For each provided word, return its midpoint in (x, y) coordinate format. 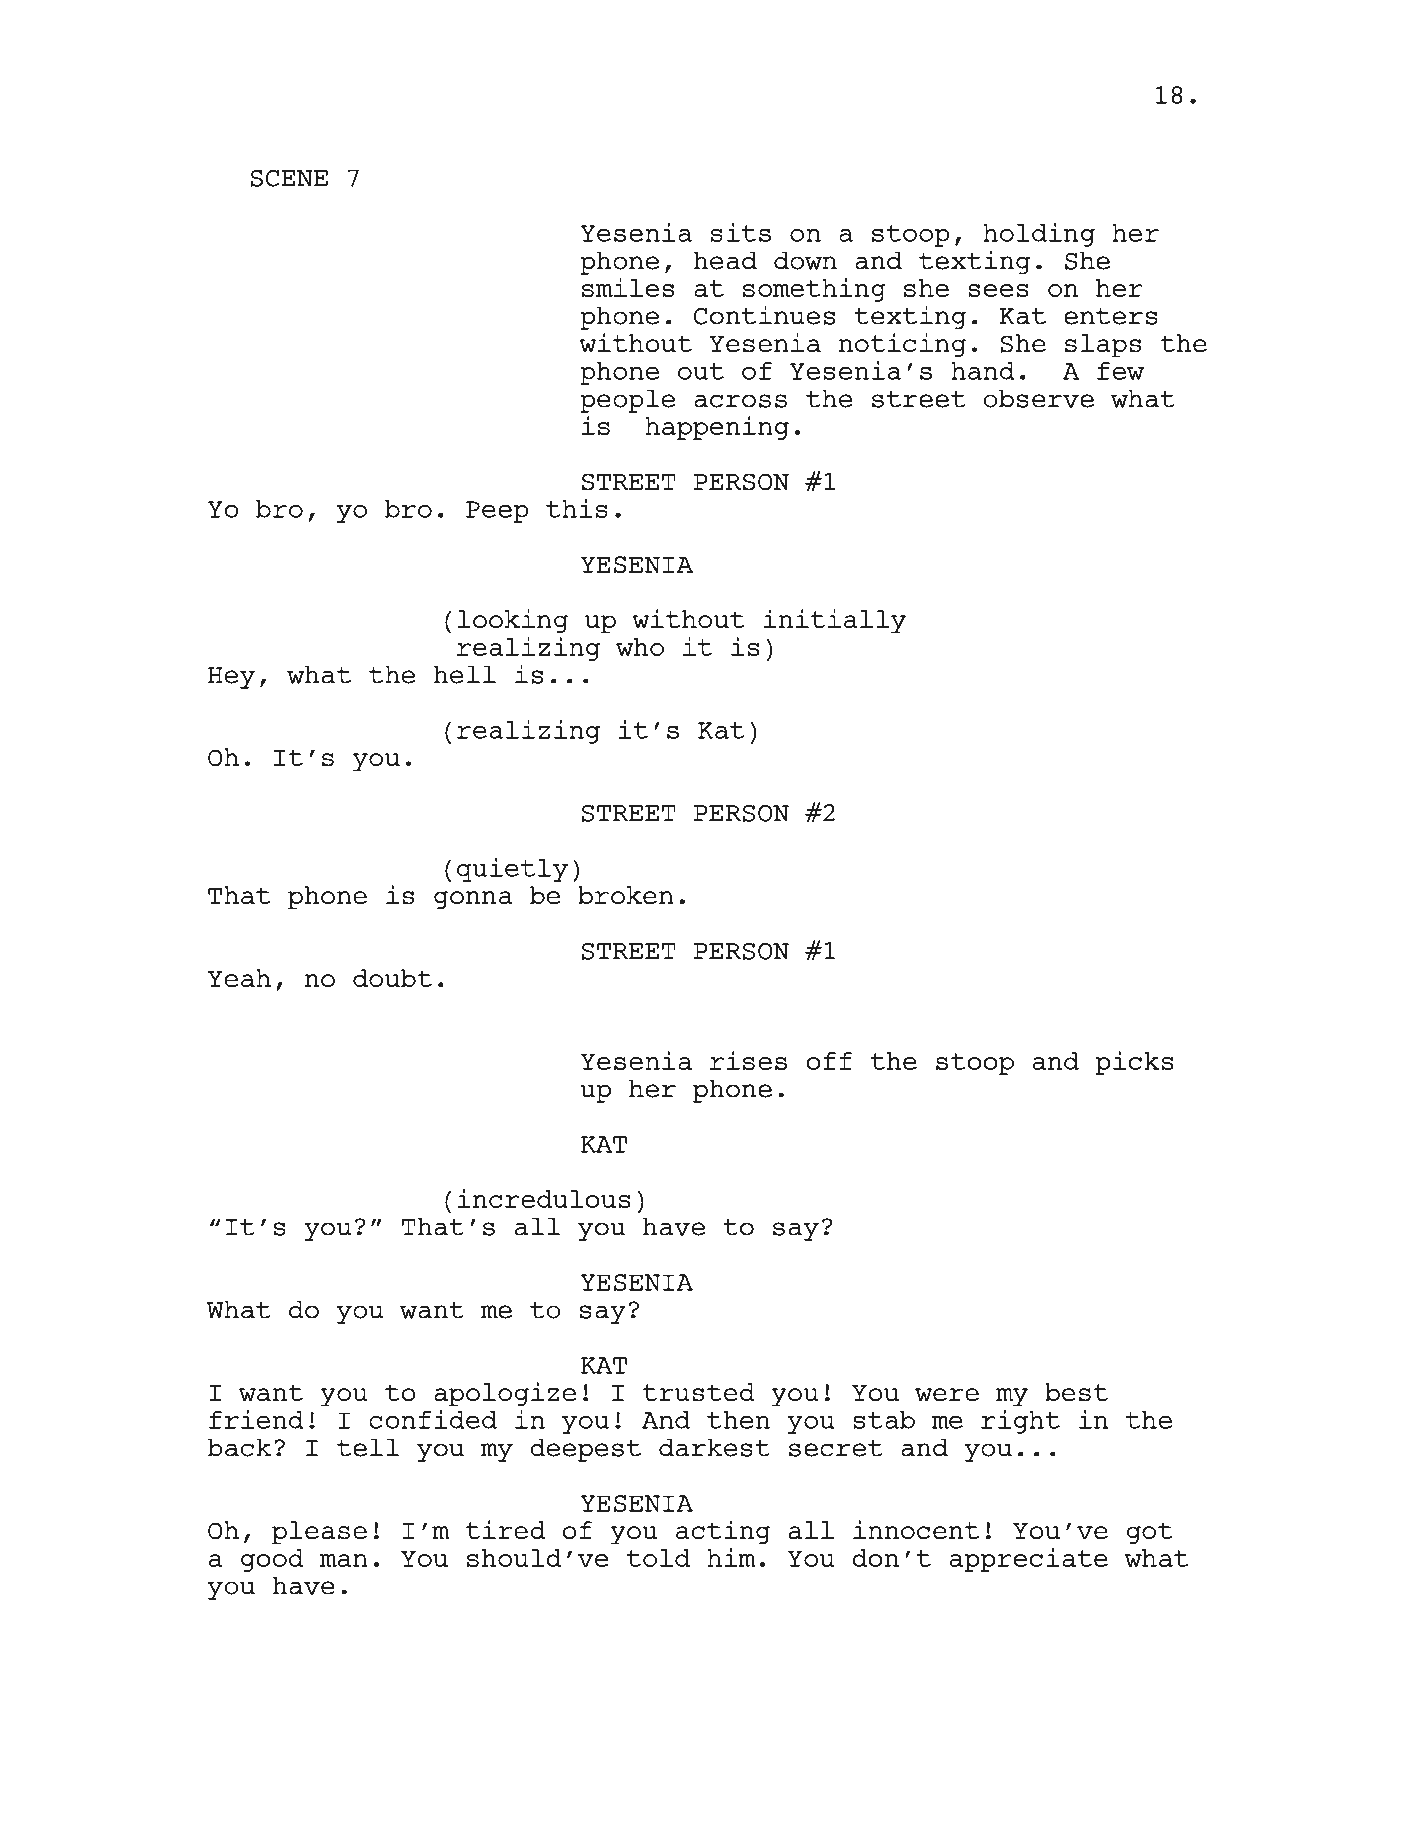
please (319, 1533)
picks (1135, 1063)
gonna (473, 900)
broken (626, 895)
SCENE (289, 178)
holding (1039, 235)
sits (741, 232)
